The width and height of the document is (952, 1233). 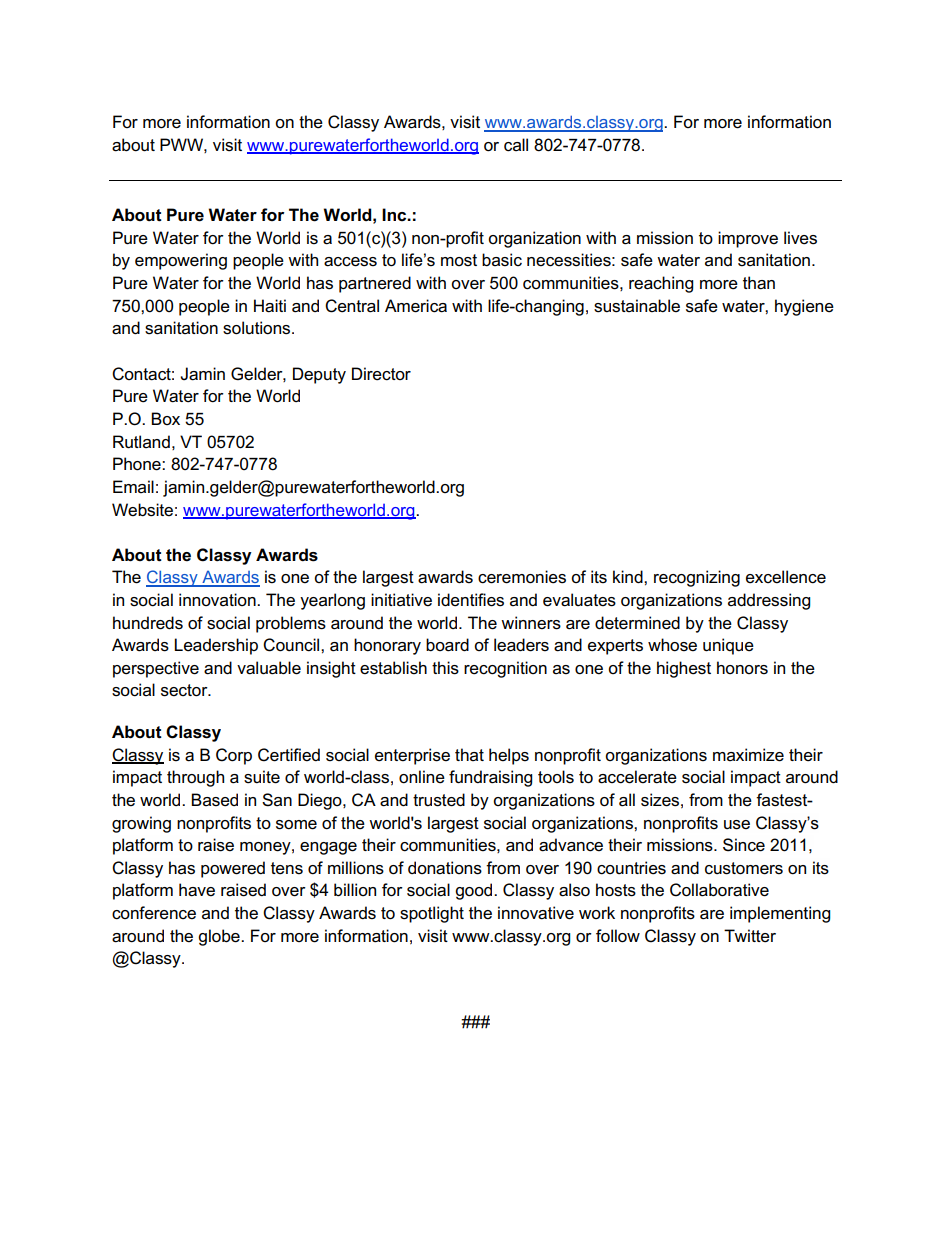 What do you see at coordinates (748, 239) in the document?
I see `improve` at bounding box center [748, 239].
